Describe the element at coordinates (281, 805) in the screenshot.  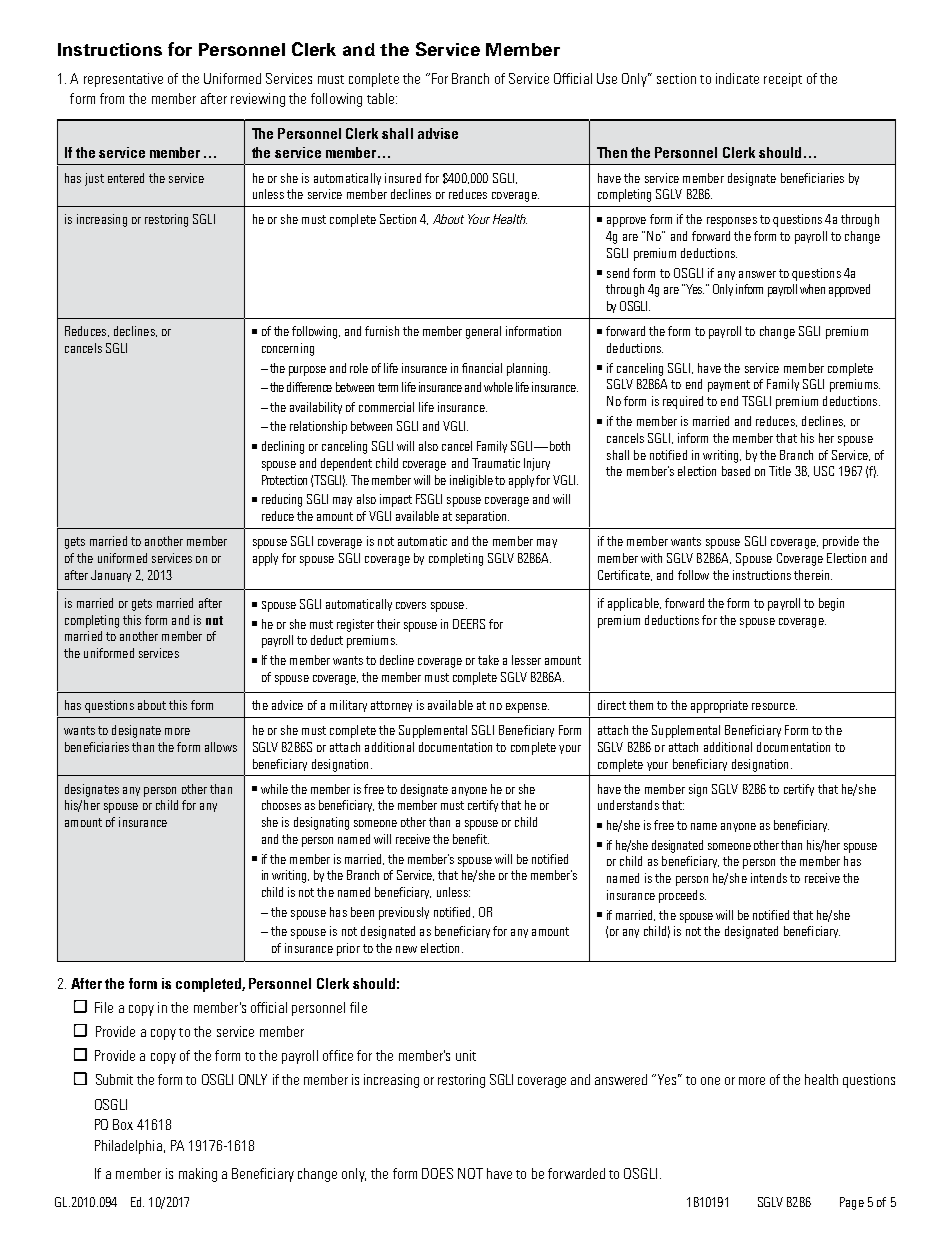
I see `chooses` at that location.
